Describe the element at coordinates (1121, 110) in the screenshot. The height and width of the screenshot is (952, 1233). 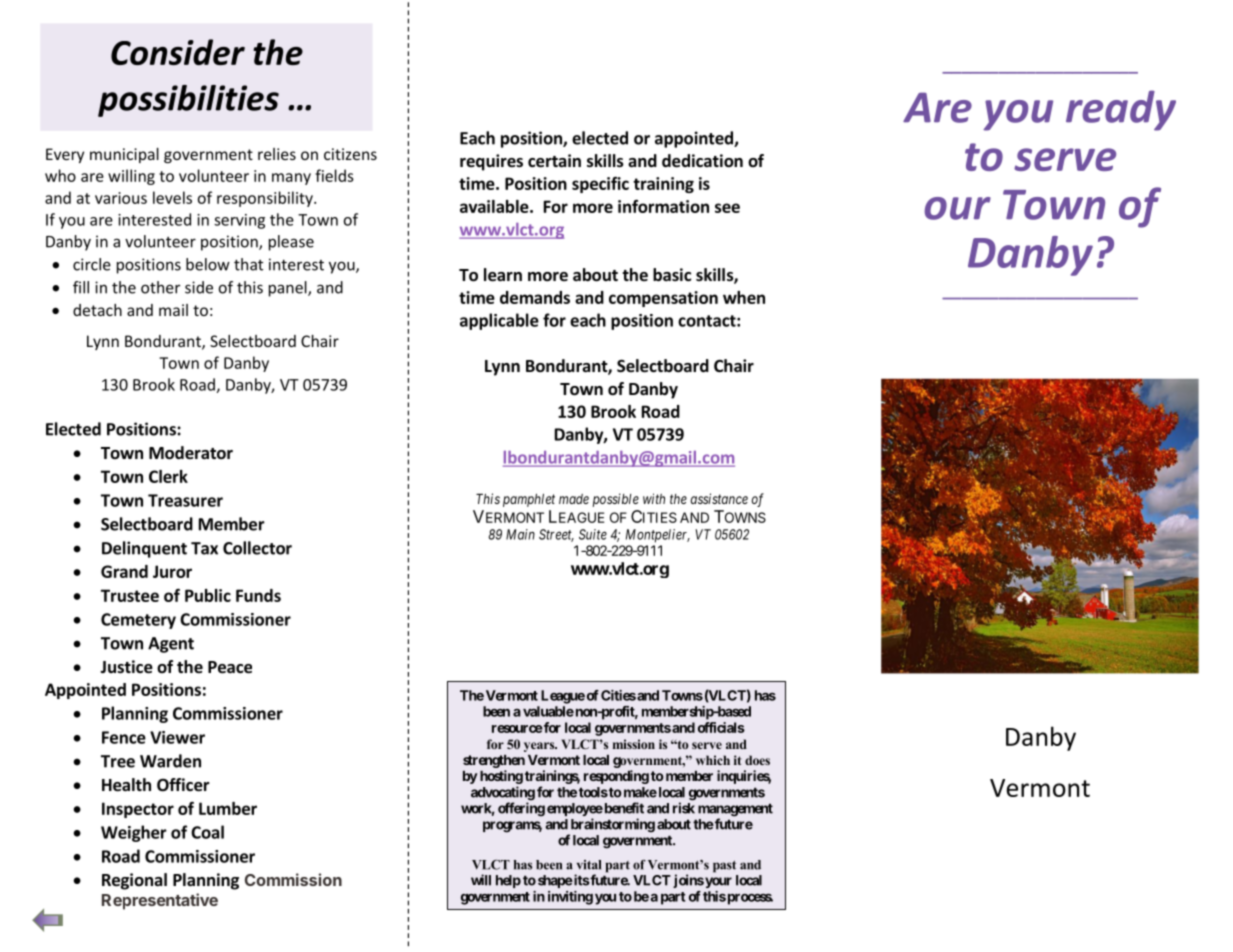
I see `ready` at that location.
